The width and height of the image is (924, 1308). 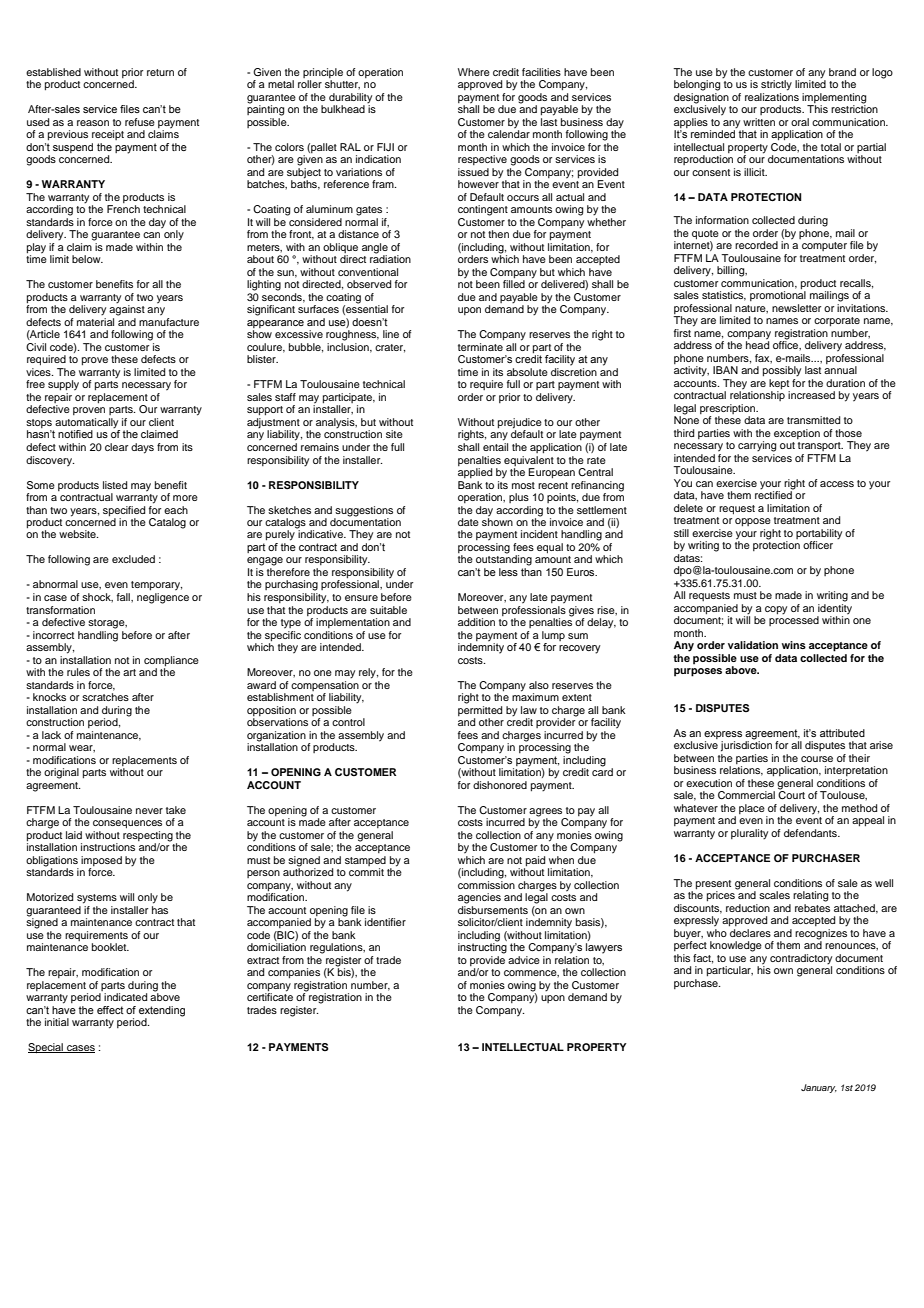 What do you see at coordinates (140, 122) in the image?
I see `refuse` at bounding box center [140, 122].
